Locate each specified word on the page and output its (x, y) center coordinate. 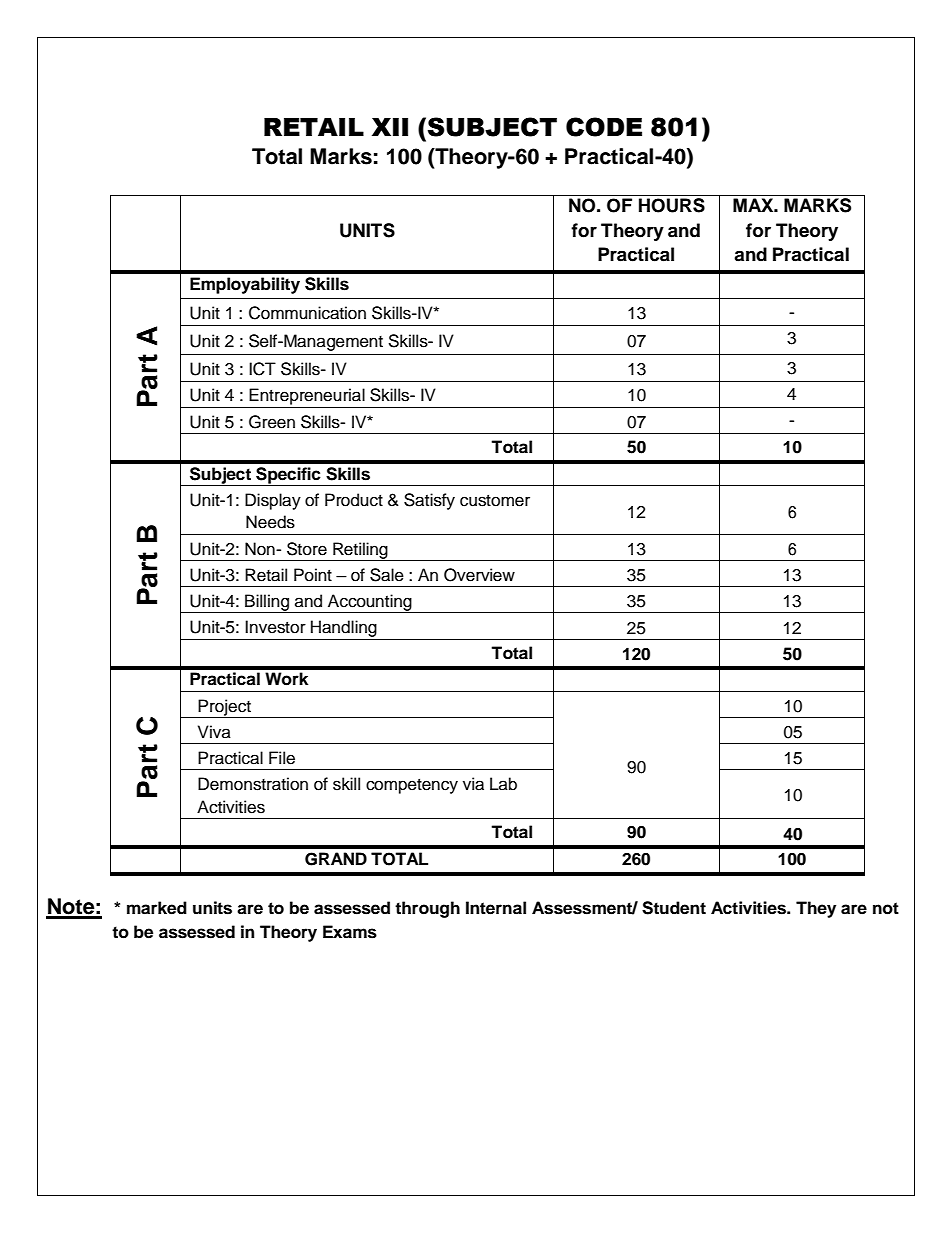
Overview (479, 575)
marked (157, 908)
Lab (503, 784)
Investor (275, 627)
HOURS (672, 205)
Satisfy (429, 501)
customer (495, 501)
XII (390, 127)
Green (272, 422)
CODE (604, 127)
